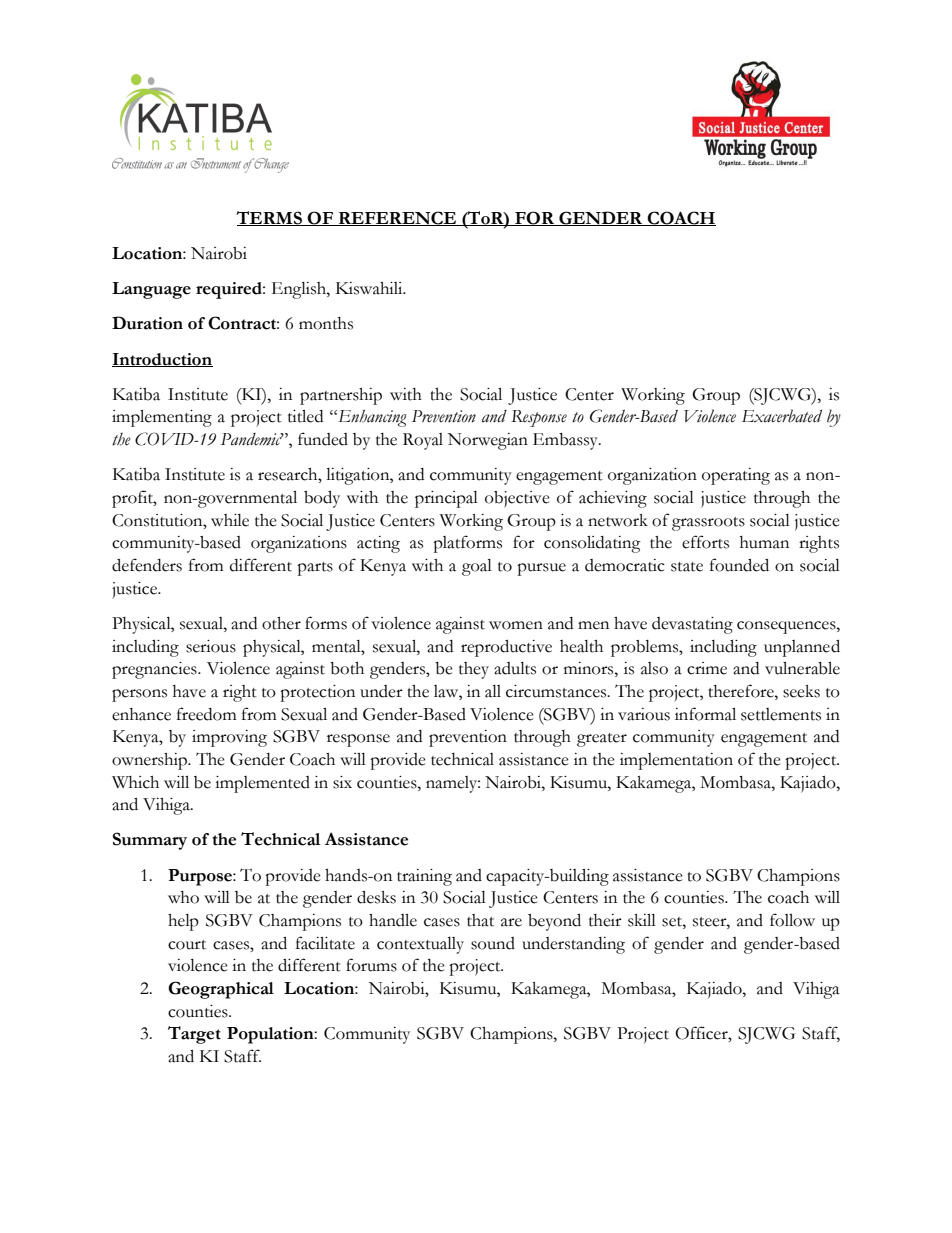 The image size is (952, 1233). Describe the element at coordinates (229, 738) in the image. I see `improving` at that location.
